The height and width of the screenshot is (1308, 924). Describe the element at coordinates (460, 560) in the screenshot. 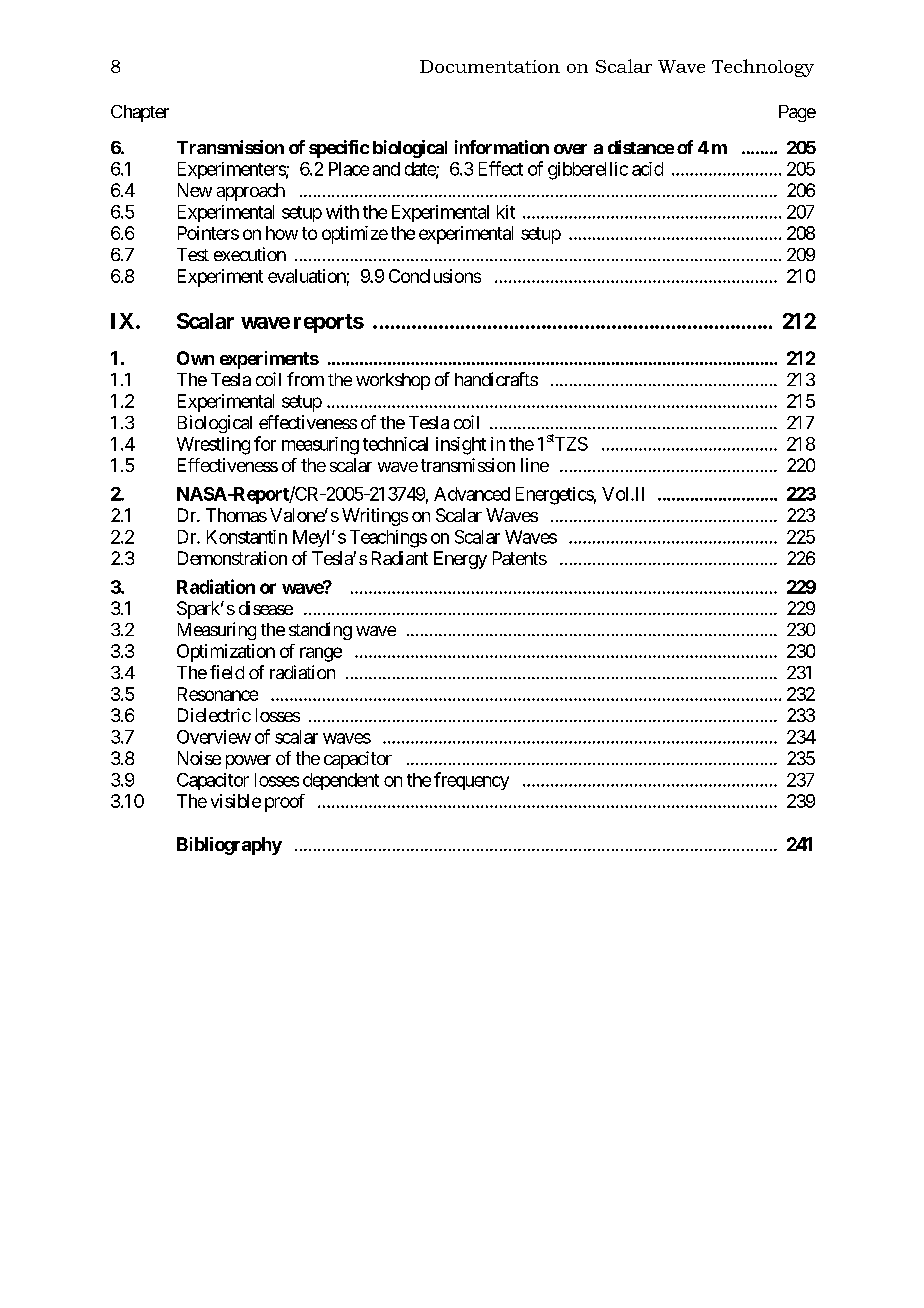

I see `Energy` at that location.
